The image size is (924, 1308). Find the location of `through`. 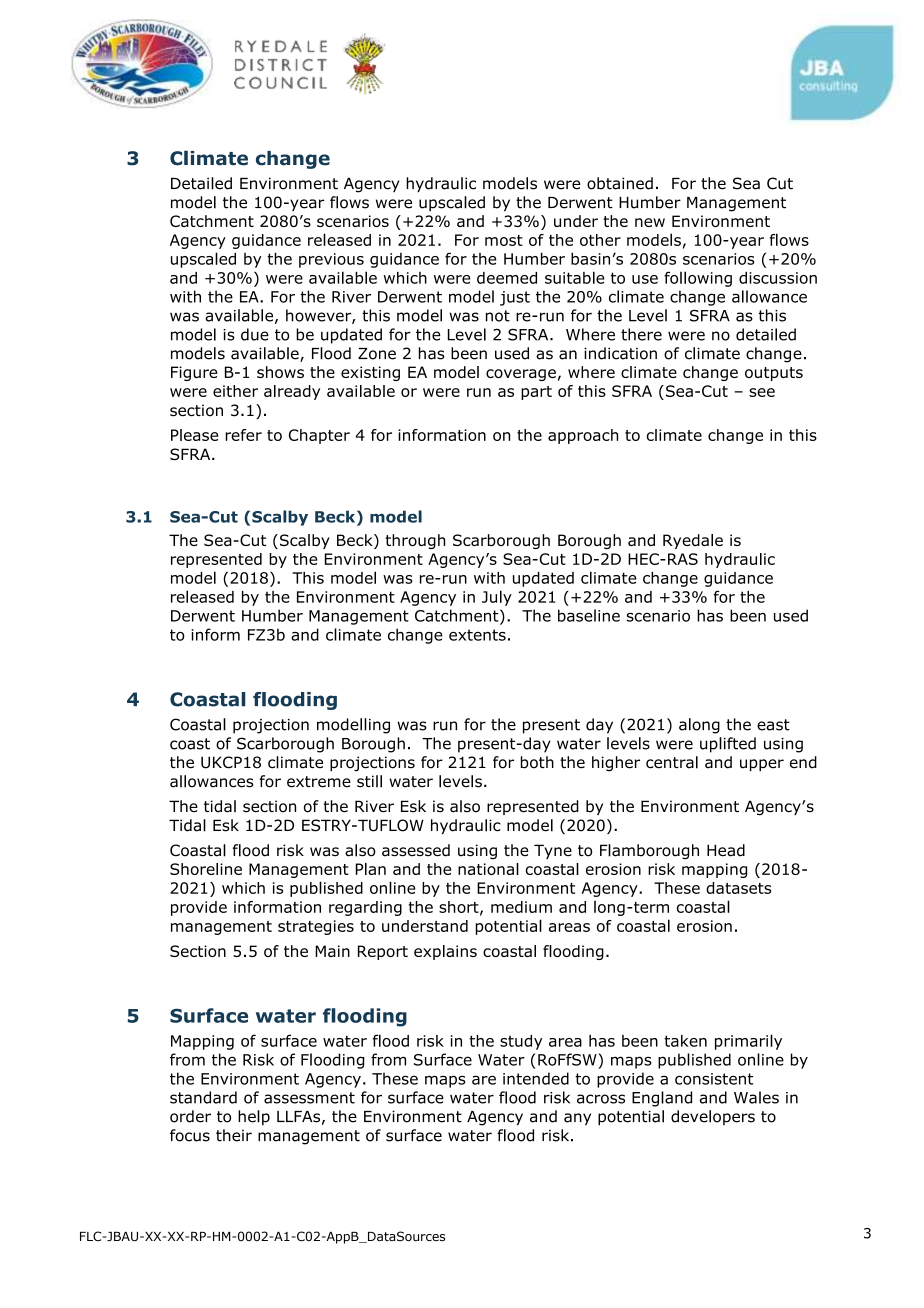

through is located at coordinates (415, 541).
